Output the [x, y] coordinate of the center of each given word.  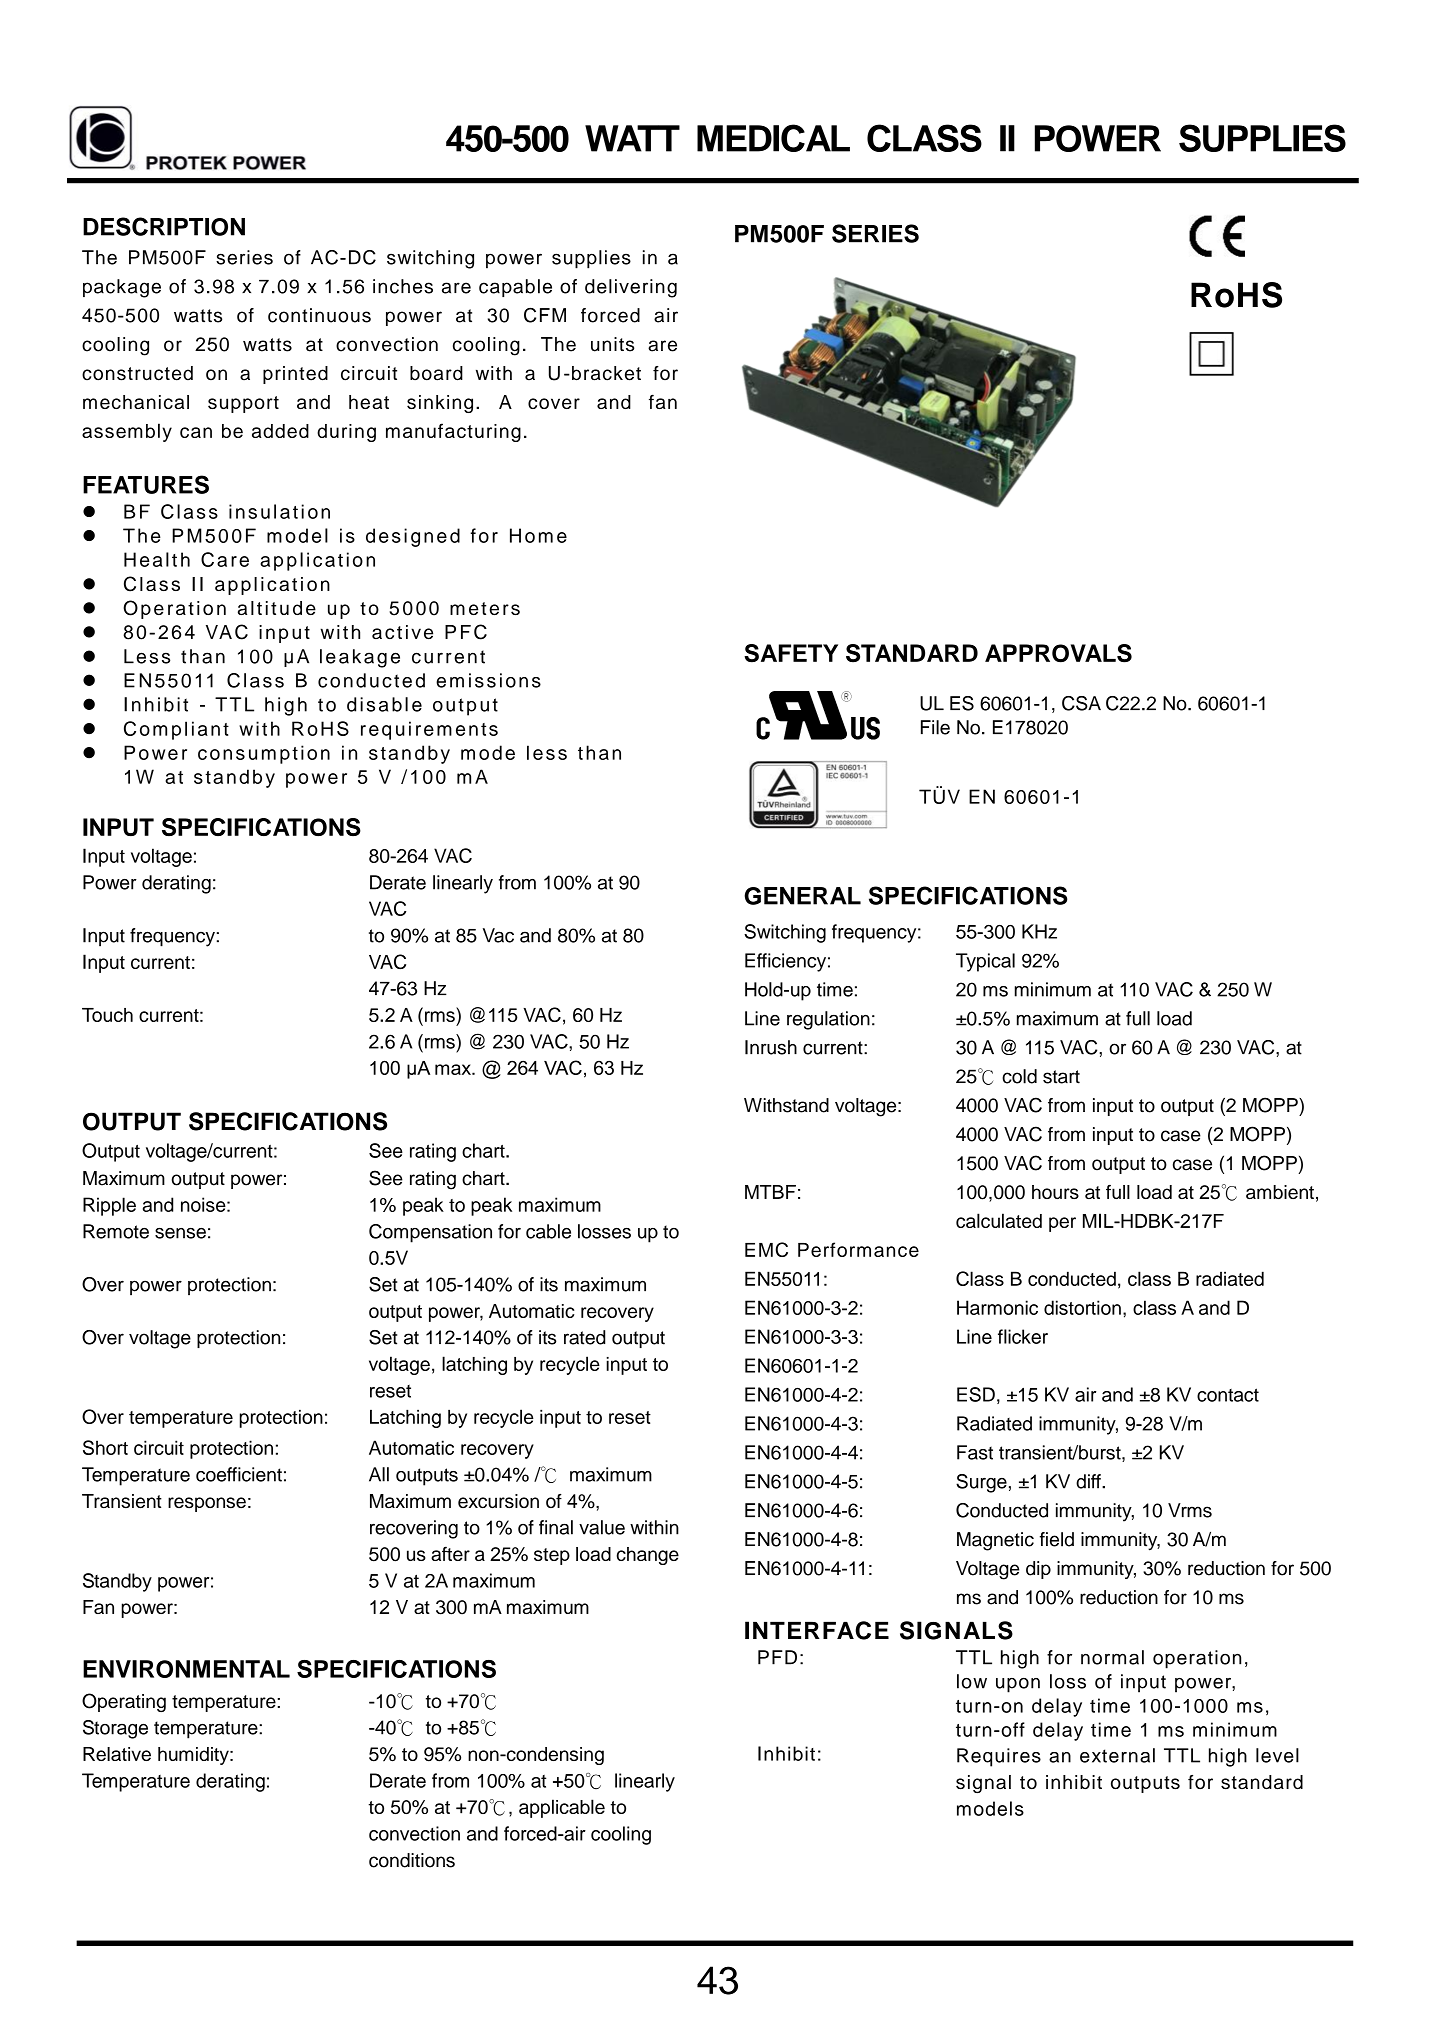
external [1117, 1755]
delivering [631, 288]
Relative [117, 1754]
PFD [777, 1657]
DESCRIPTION [164, 226]
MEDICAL [773, 138]
